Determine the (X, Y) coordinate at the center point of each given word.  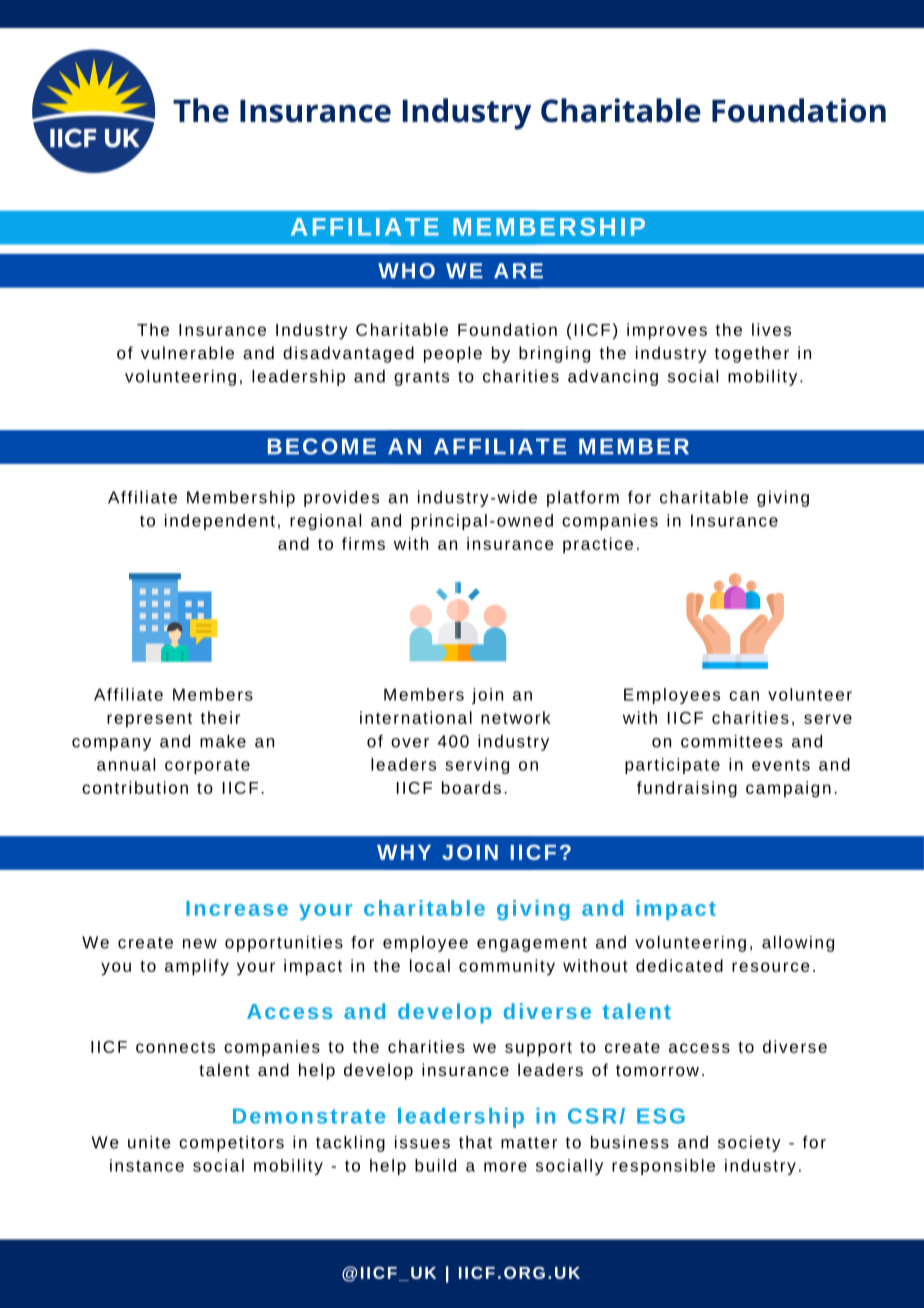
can (744, 696)
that (475, 1142)
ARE (518, 270)
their (220, 717)
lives (771, 329)
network (516, 717)
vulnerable (187, 352)
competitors (231, 1144)
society (749, 1144)
